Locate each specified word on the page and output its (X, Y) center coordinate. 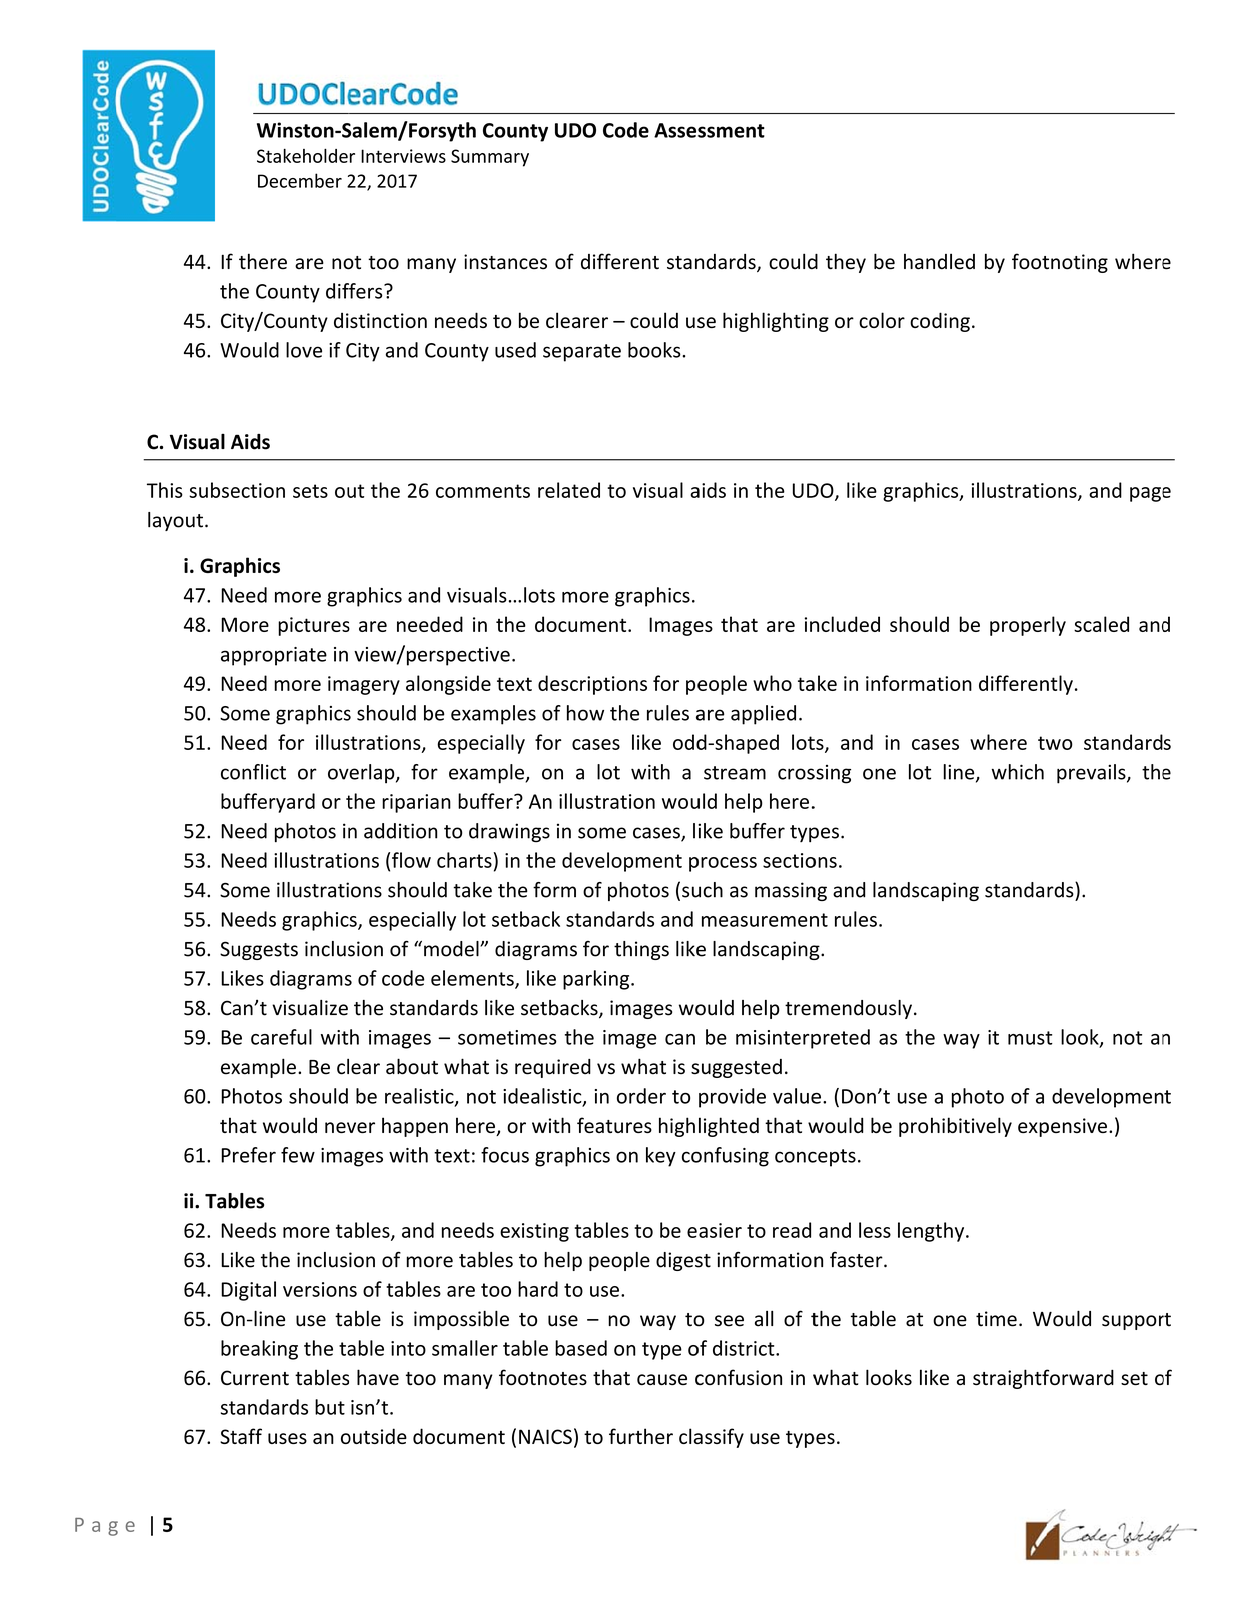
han (919, 262)
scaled (1101, 624)
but (330, 1407)
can (680, 1039)
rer (595, 322)
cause (662, 1379)
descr (563, 683)
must (1030, 1038)
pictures (314, 626)
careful (281, 1037)
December (300, 180)
